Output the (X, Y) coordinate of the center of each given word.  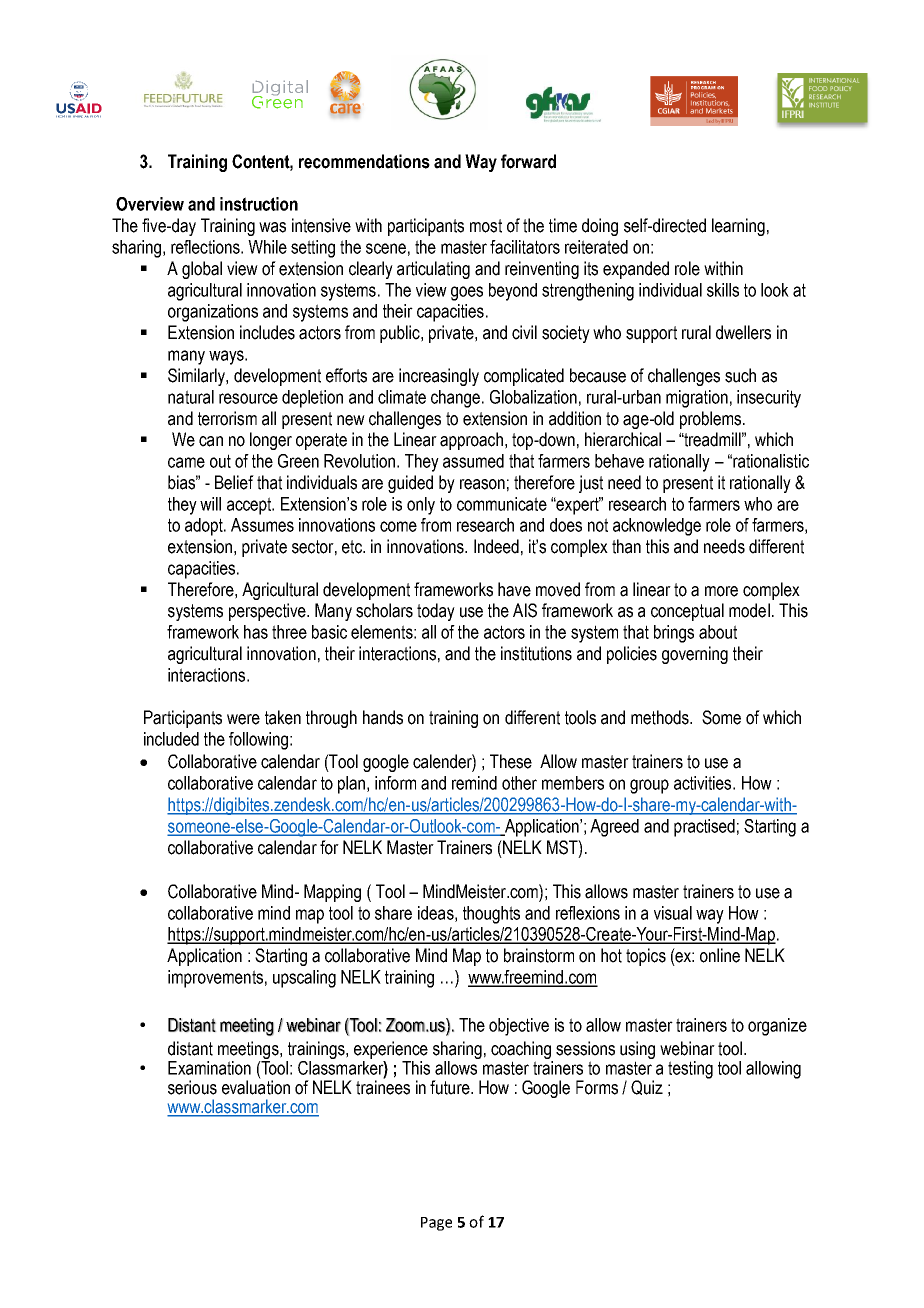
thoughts (491, 915)
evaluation (256, 1086)
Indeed (496, 546)
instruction (259, 204)
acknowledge (657, 527)
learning (738, 227)
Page (436, 1224)
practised (704, 828)
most (486, 226)
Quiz (647, 1087)
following (258, 741)
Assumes (262, 525)
